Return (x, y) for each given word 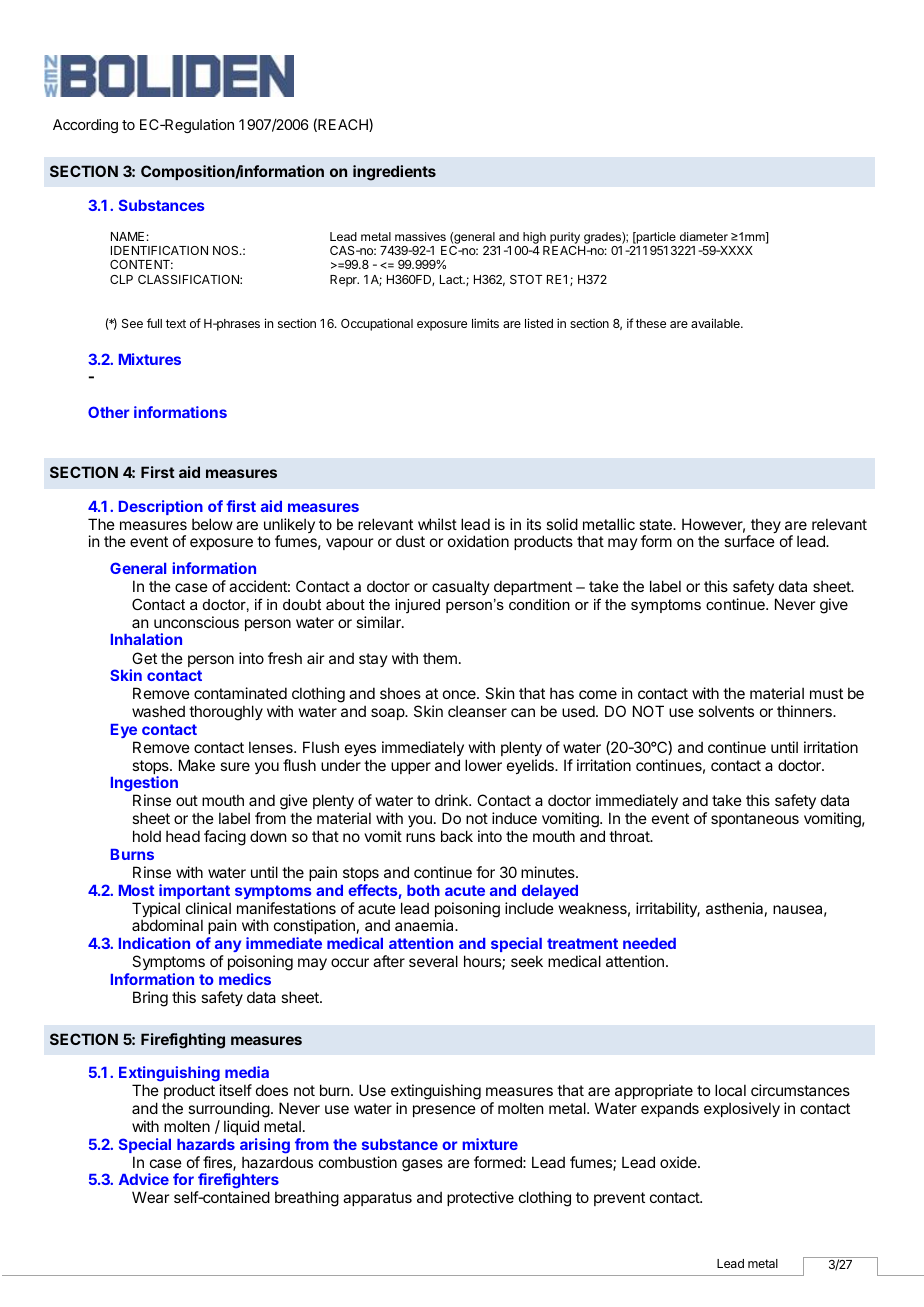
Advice (144, 1179)
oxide (679, 1162)
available (716, 323)
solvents (726, 711)
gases (422, 1165)
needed (649, 943)
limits (485, 323)
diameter (704, 236)
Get (144, 658)
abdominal (167, 925)
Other (108, 412)
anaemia (425, 925)
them (440, 658)
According (85, 126)
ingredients (394, 173)
